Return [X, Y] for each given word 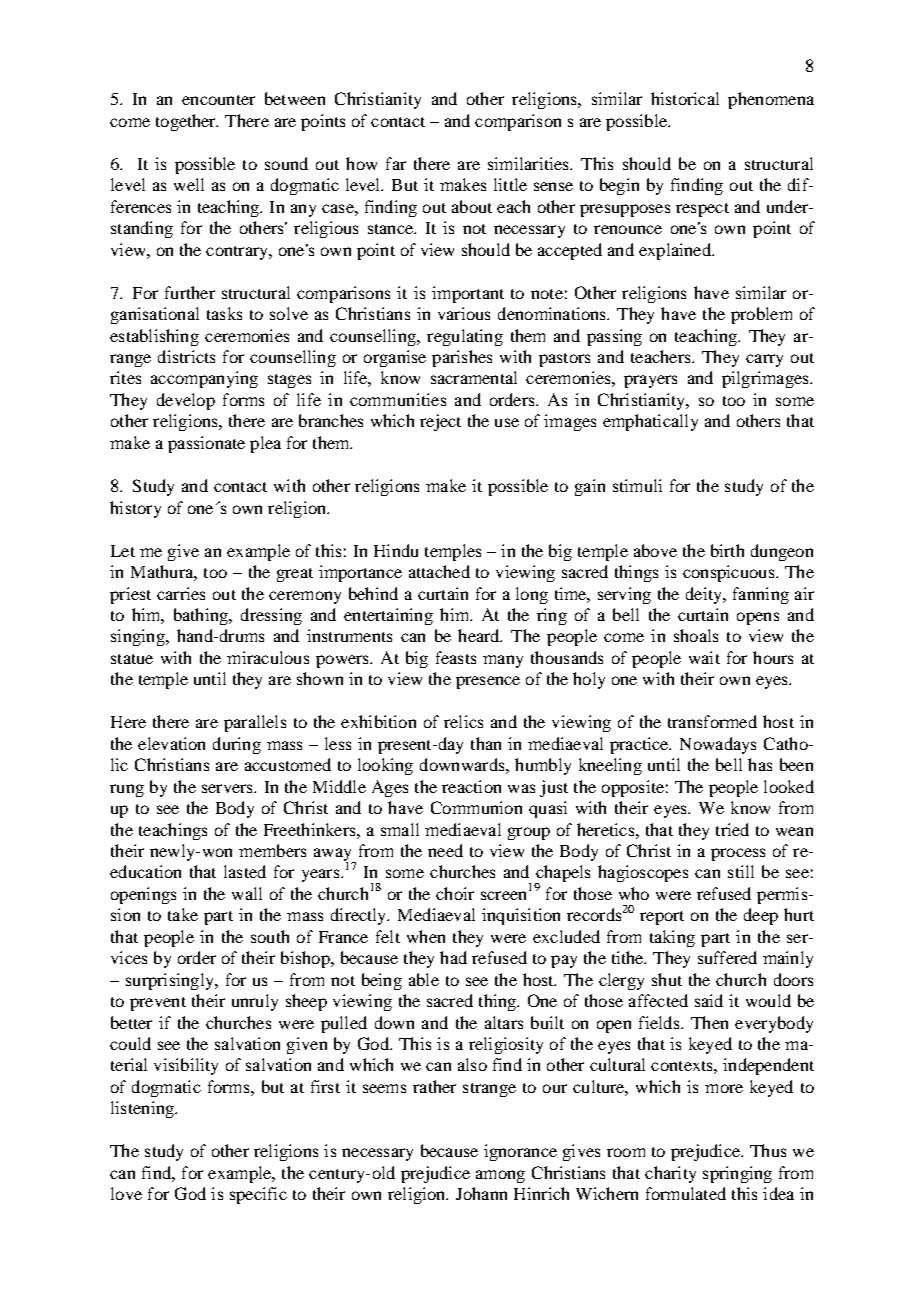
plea [265, 444]
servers [228, 788]
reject [440, 422]
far [396, 163]
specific [258, 1195]
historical [685, 98]
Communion [476, 807]
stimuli [637, 485]
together [187, 122]
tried [732, 829]
